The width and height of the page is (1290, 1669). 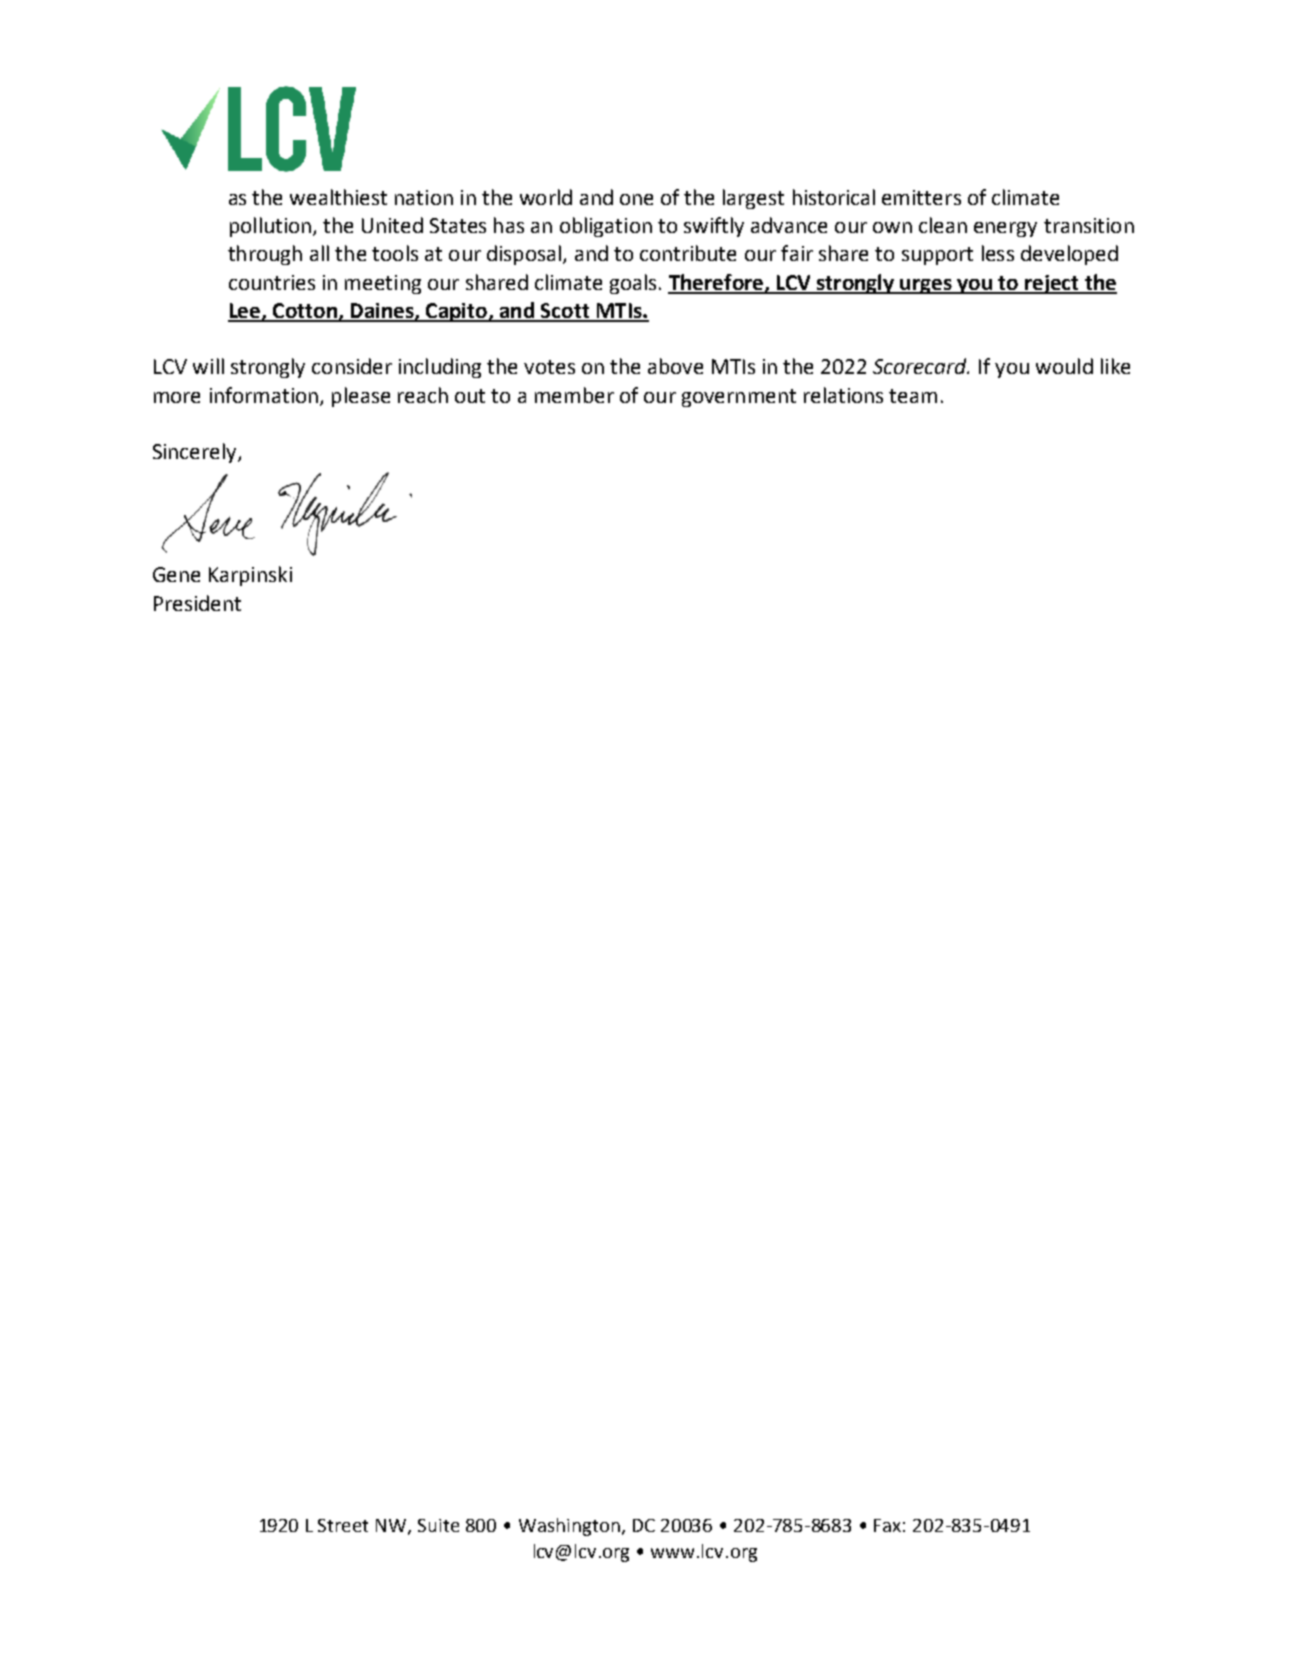 What do you see at coordinates (343, 1525) in the page?
I see `Street` at bounding box center [343, 1525].
